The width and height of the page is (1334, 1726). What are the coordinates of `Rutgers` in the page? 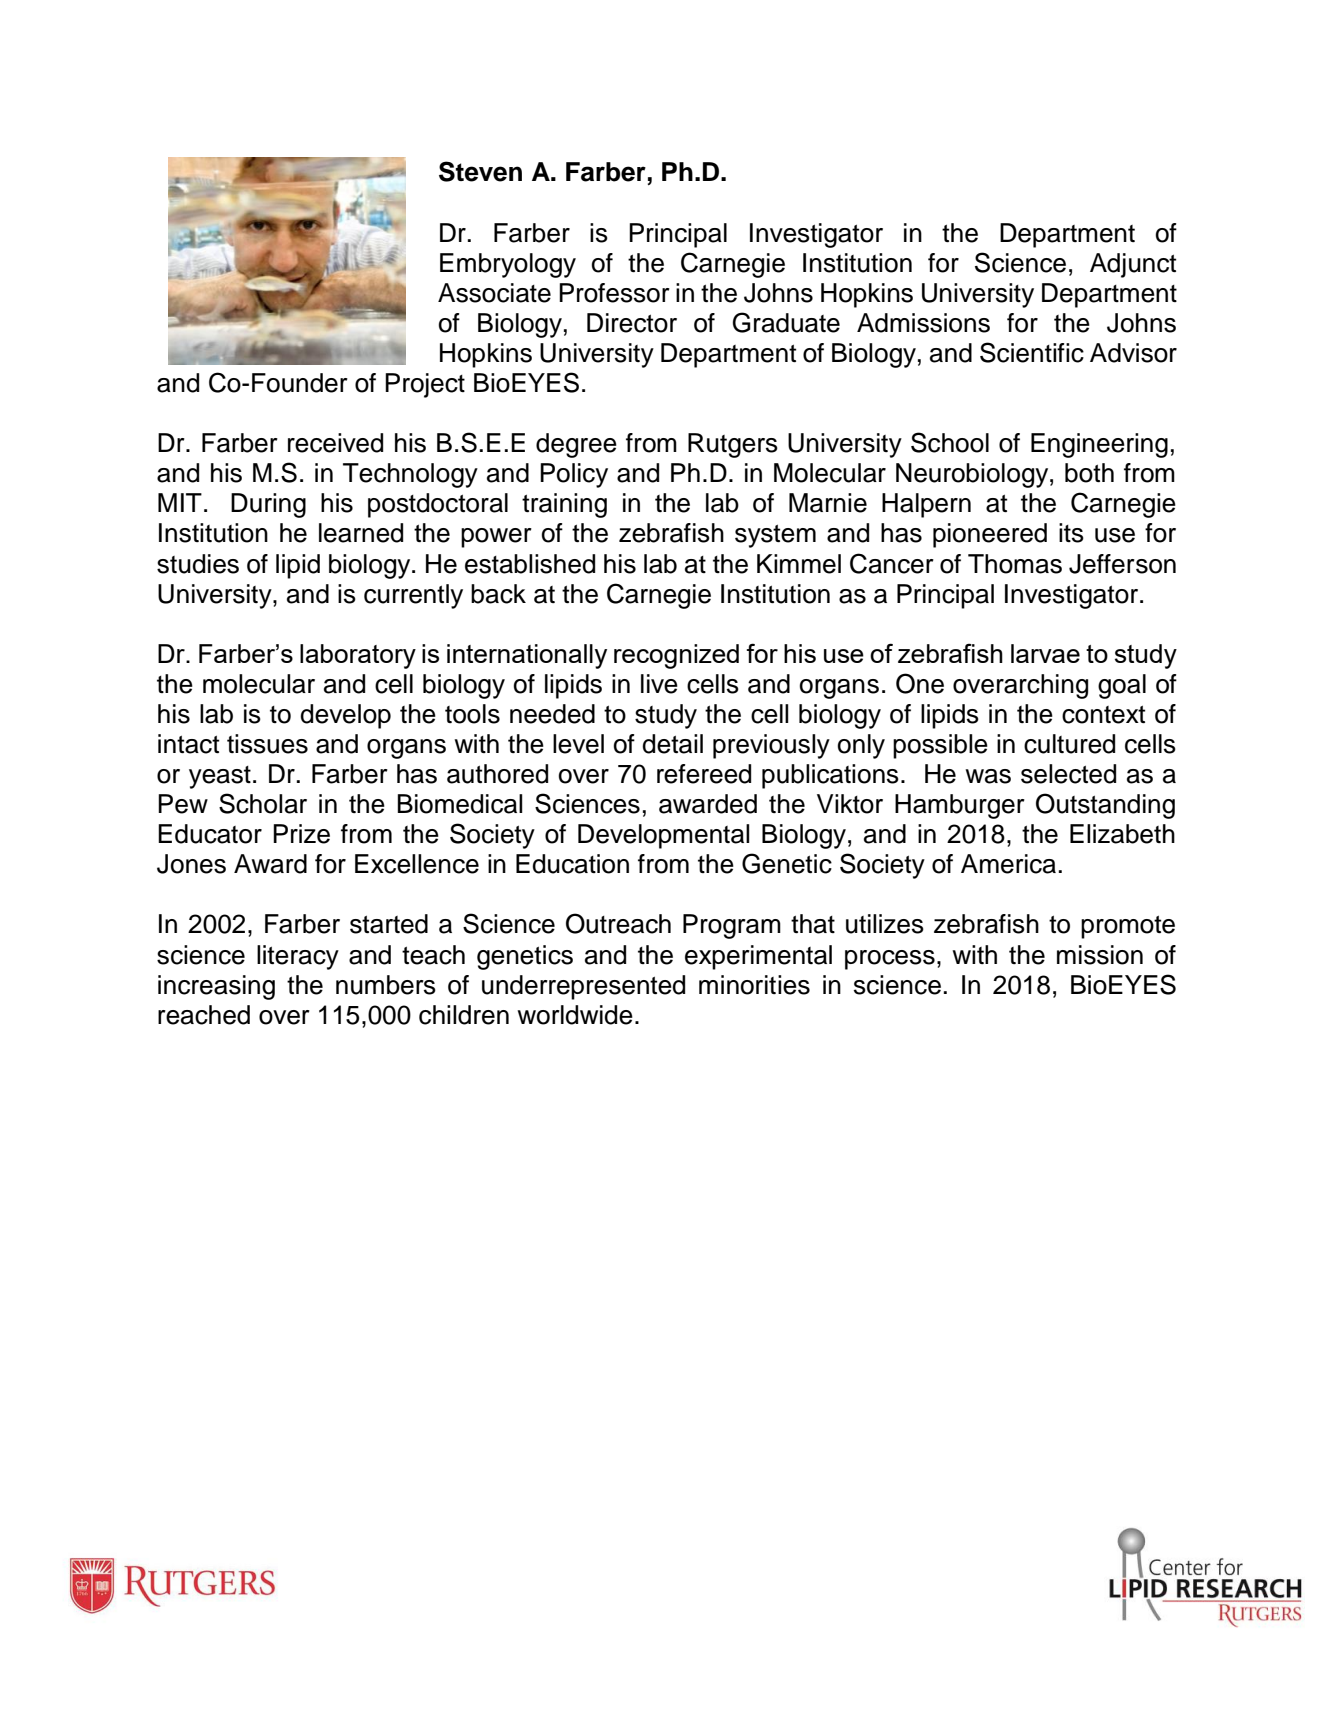 It's located at (733, 445).
